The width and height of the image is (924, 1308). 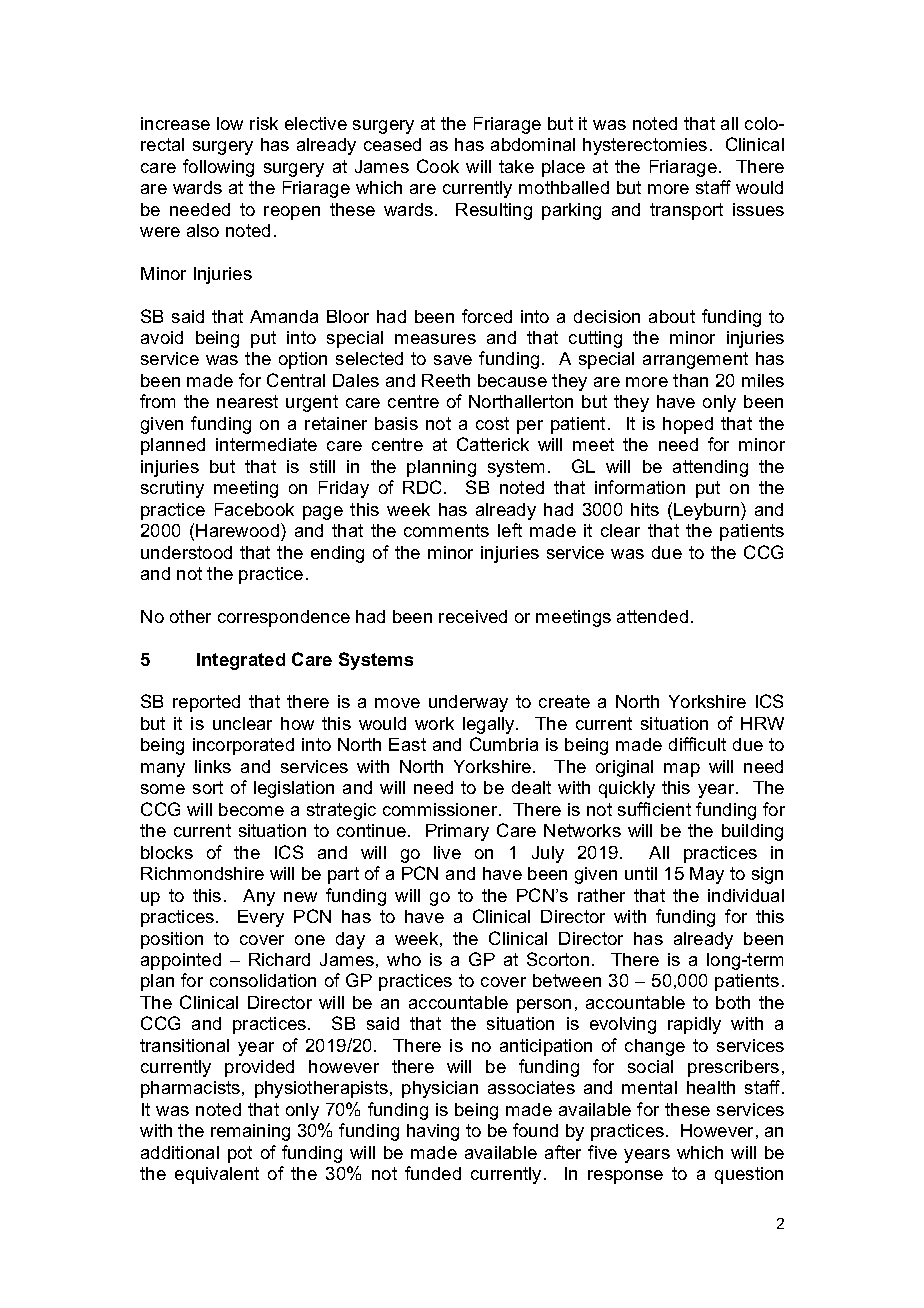 I want to click on Facebook, so click(x=254, y=509).
